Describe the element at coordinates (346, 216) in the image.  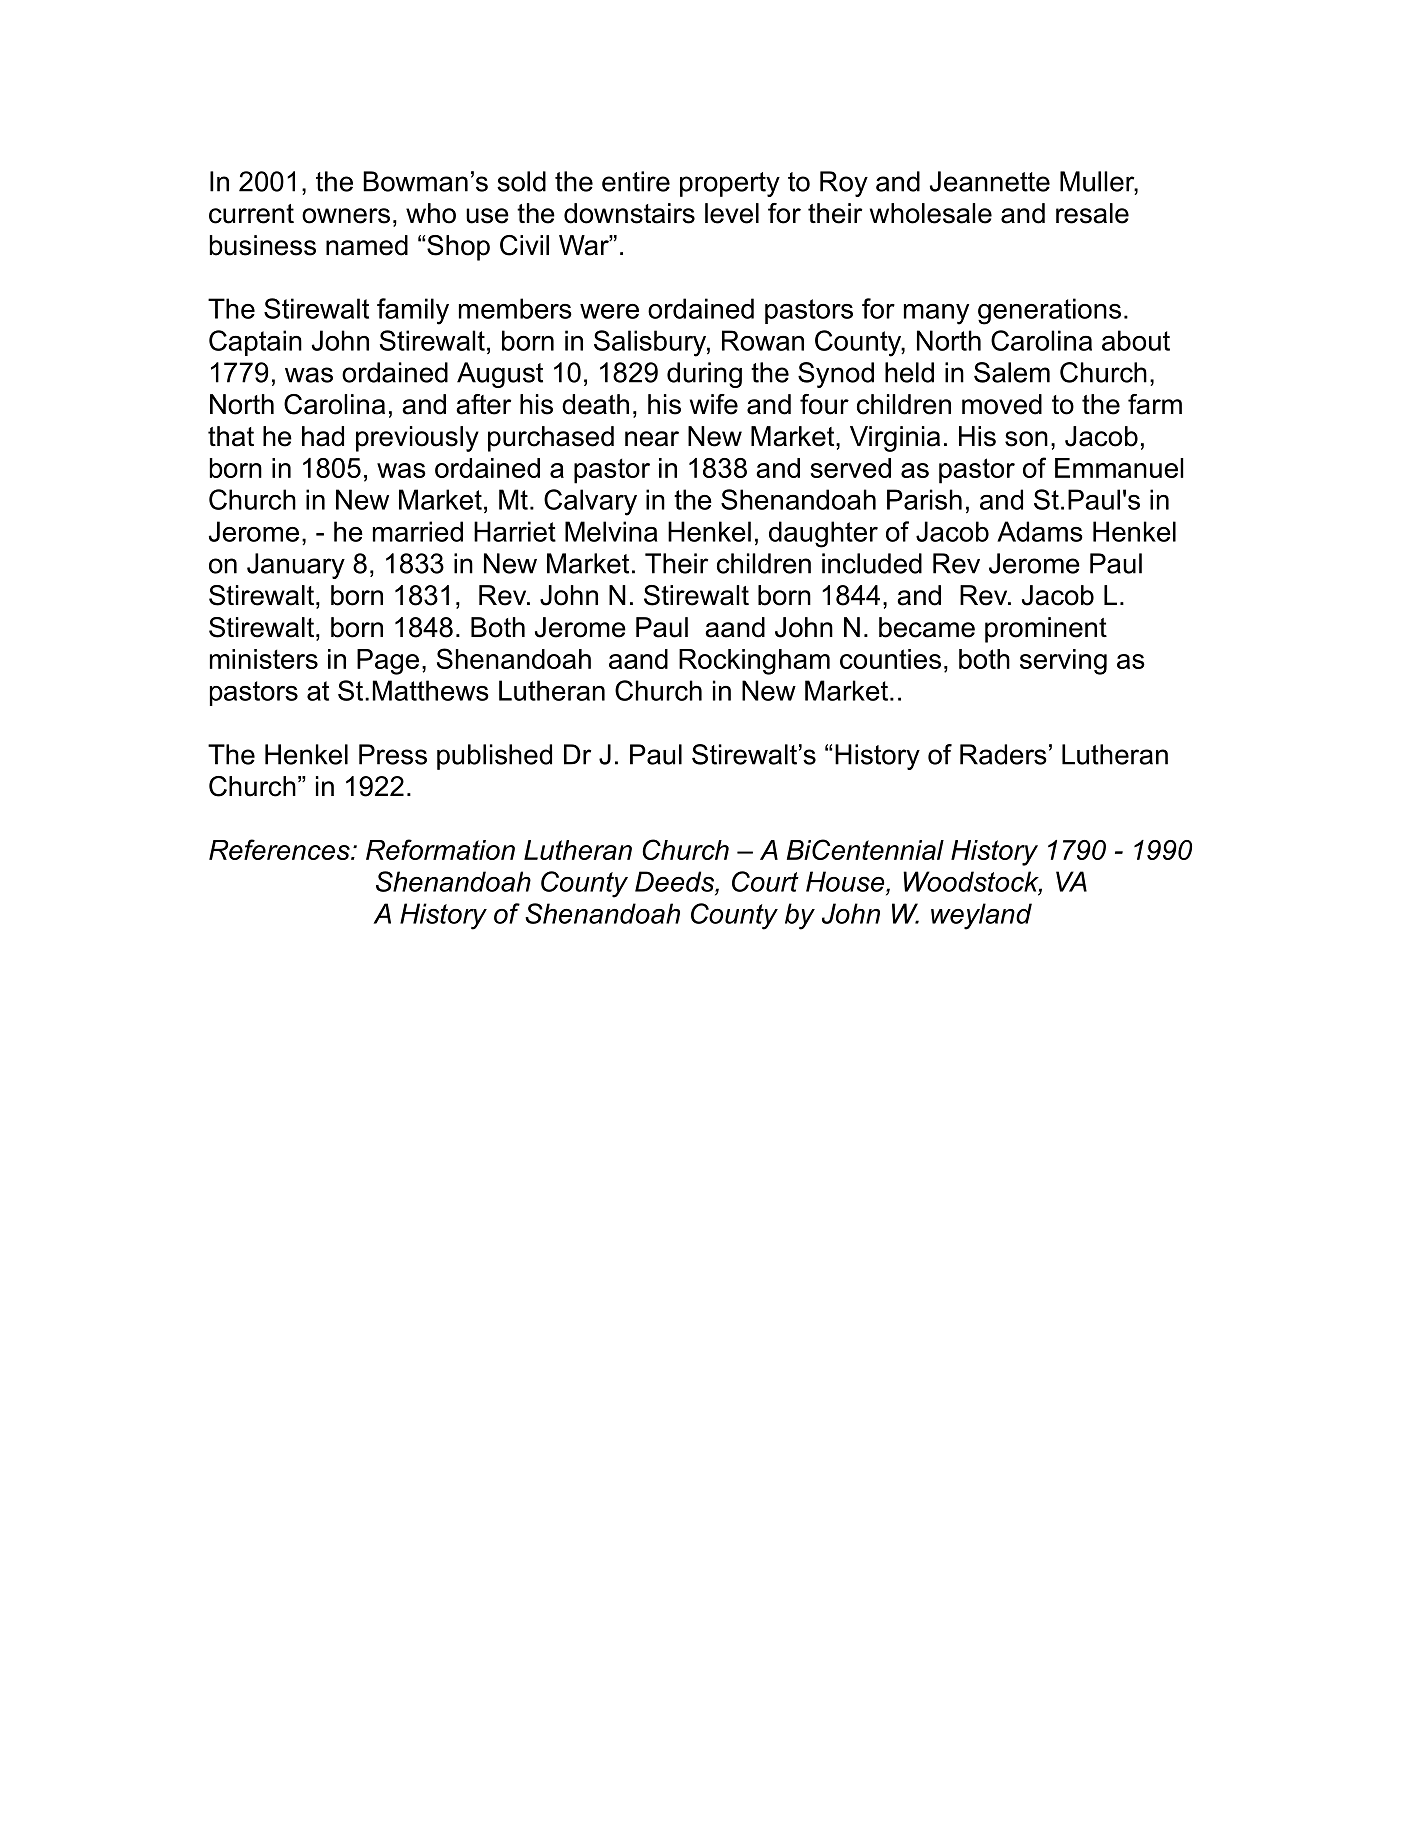
I see `owners` at that location.
